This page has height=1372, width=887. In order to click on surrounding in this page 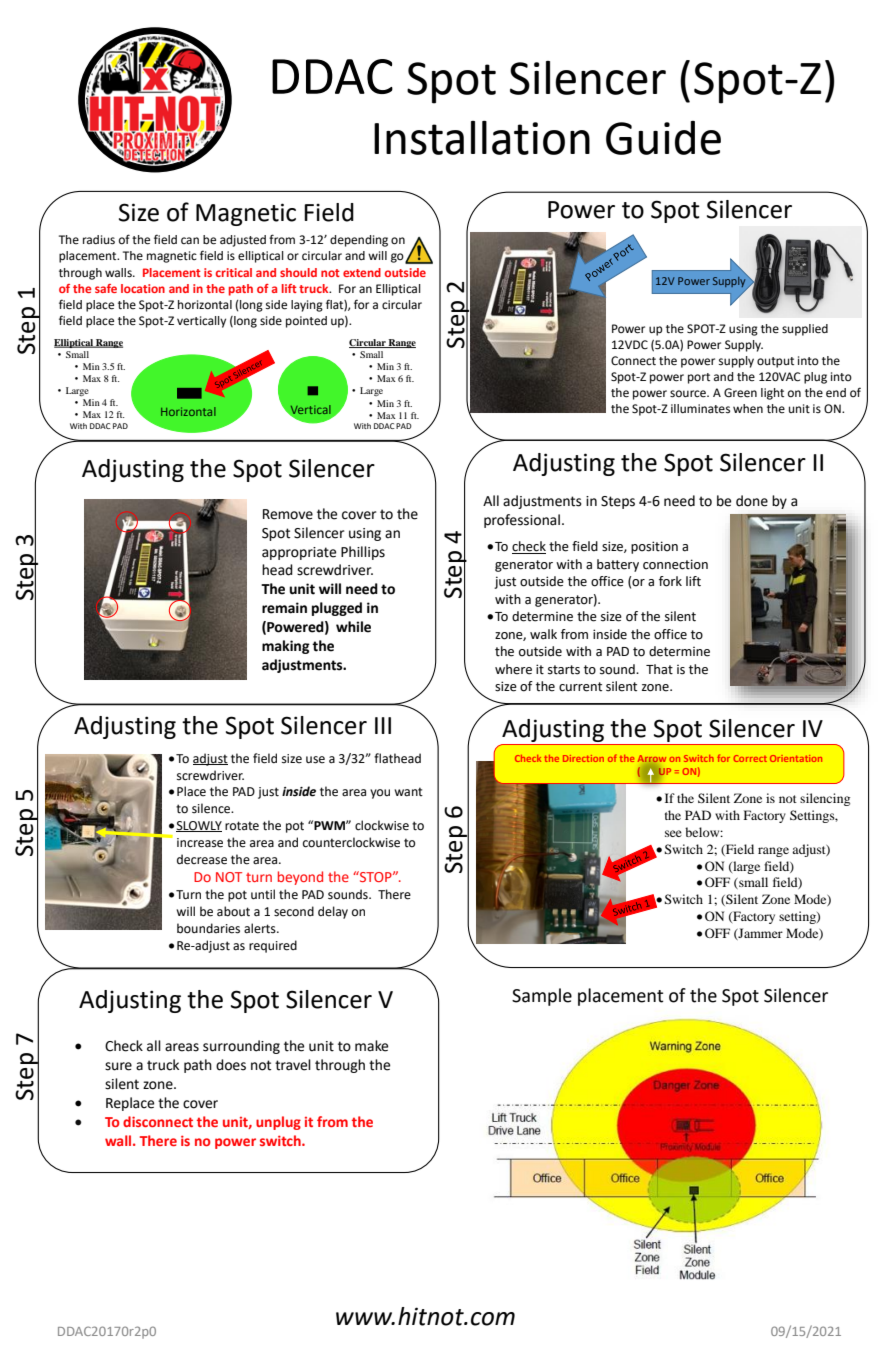, I will do `click(241, 1047)`.
